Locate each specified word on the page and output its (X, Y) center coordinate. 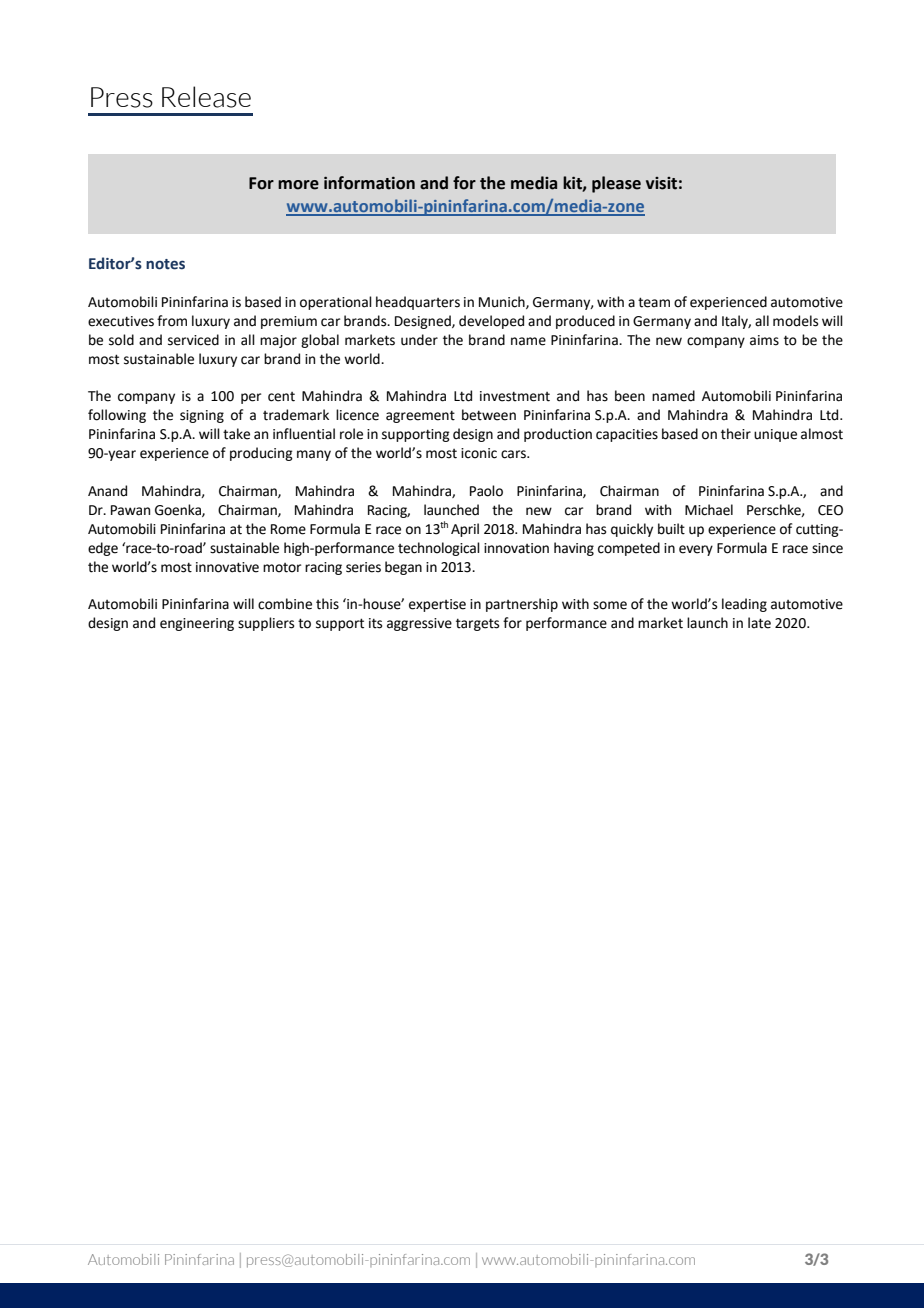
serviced (193, 340)
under (419, 340)
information (369, 183)
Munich (503, 302)
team (654, 302)
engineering (197, 624)
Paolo (486, 491)
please (616, 184)
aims (764, 340)
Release (206, 97)
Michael (709, 510)
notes (165, 264)
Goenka (179, 510)
